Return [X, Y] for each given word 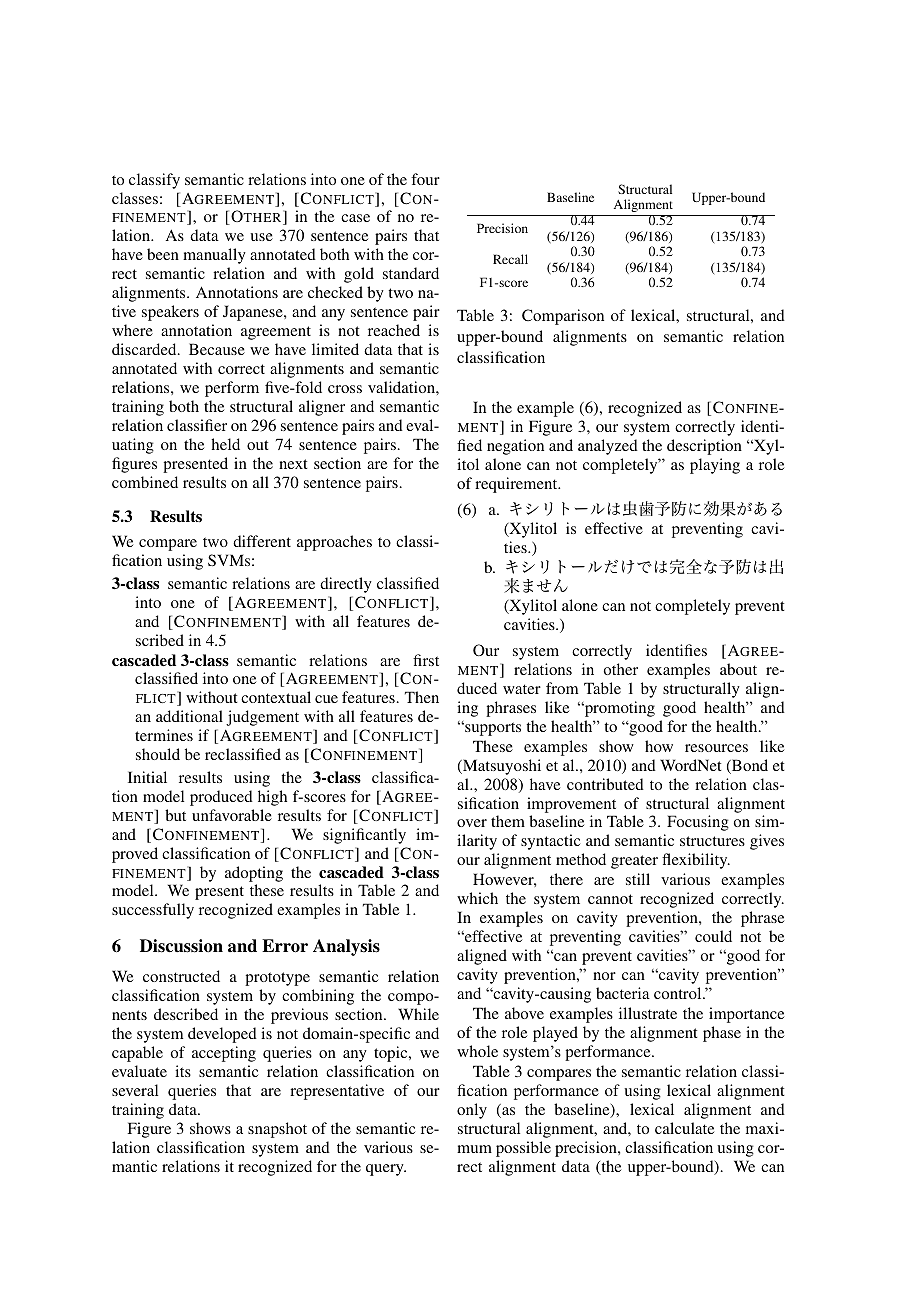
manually [214, 256]
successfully [153, 911]
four [425, 179]
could [713, 936]
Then [422, 697]
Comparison [563, 317]
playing [715, 466]
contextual [276, 697]
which [477, 898]
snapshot [277, 1130]
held [225, 444]
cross [345, 389]
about [738, 669]
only [472, 1111]
